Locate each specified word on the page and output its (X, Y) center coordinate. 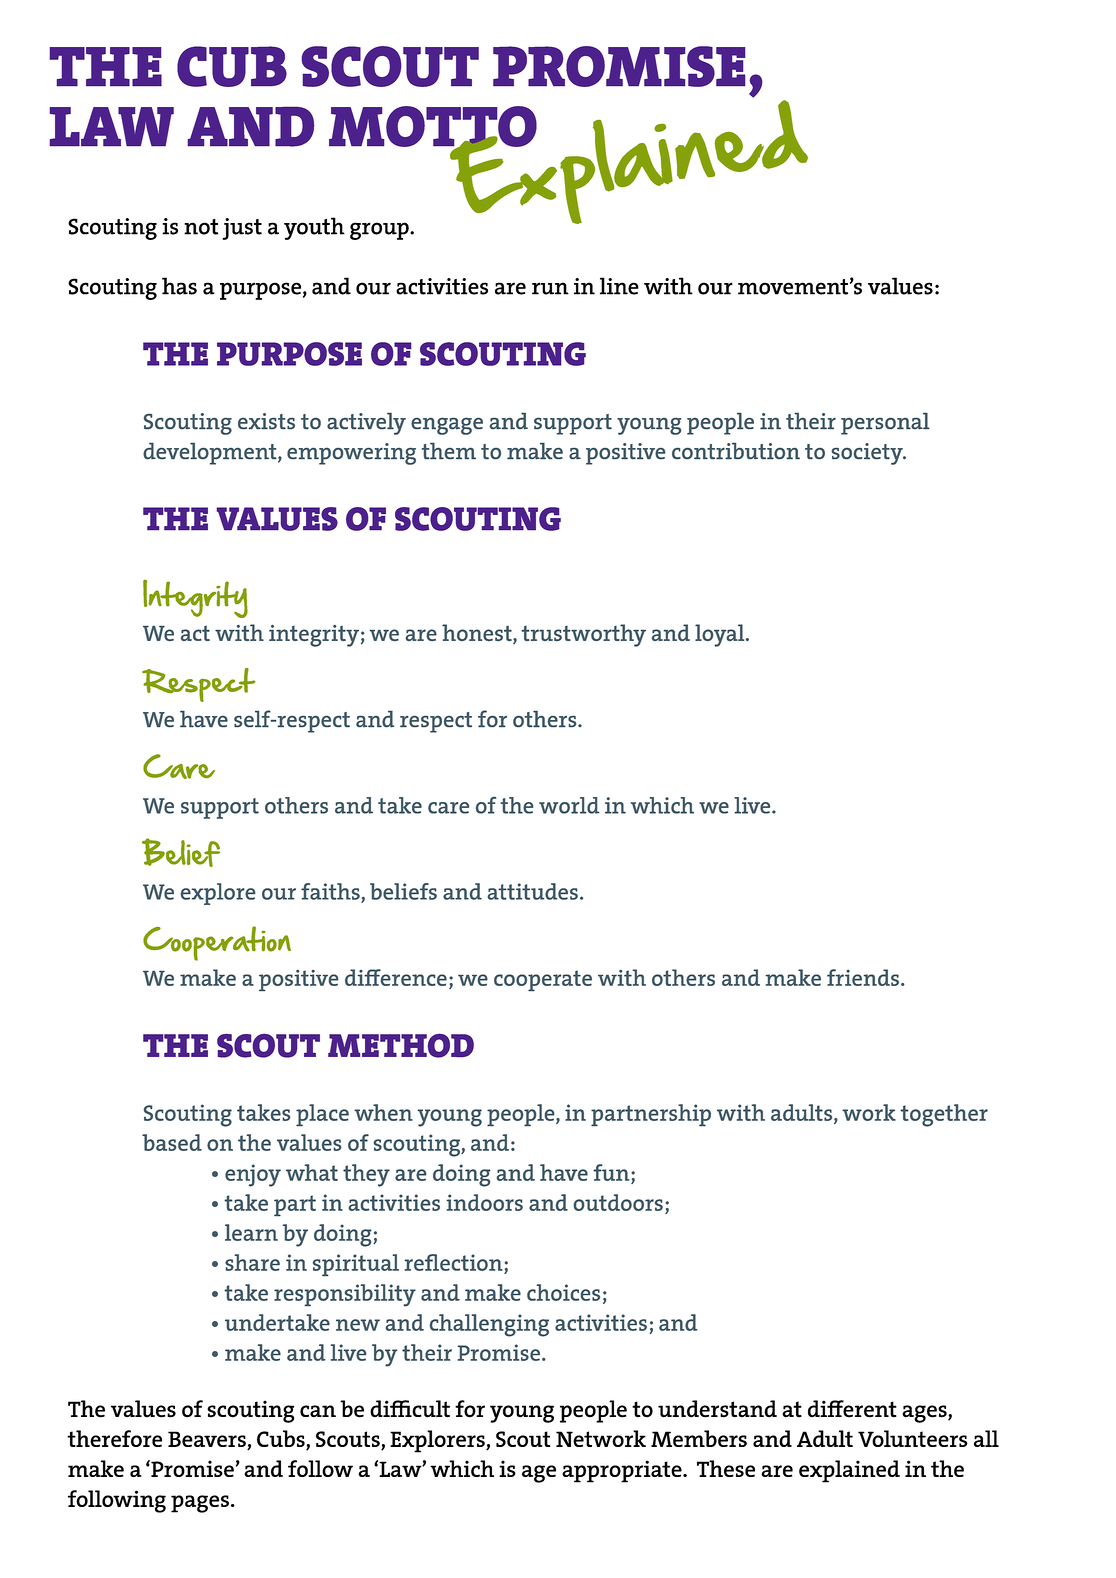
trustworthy (584, 635)
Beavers (208, 1440)
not (201, 227)
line (619, 286)
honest (478, 634)
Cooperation (217, 943)
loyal (721, 635)
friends (863, 977)
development (211, 454)
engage (447, 426)
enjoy (253, 1175)
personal (885, 424)
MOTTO (433, 127)
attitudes (533, 891)
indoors (485, 1202)
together (944, 1115)
